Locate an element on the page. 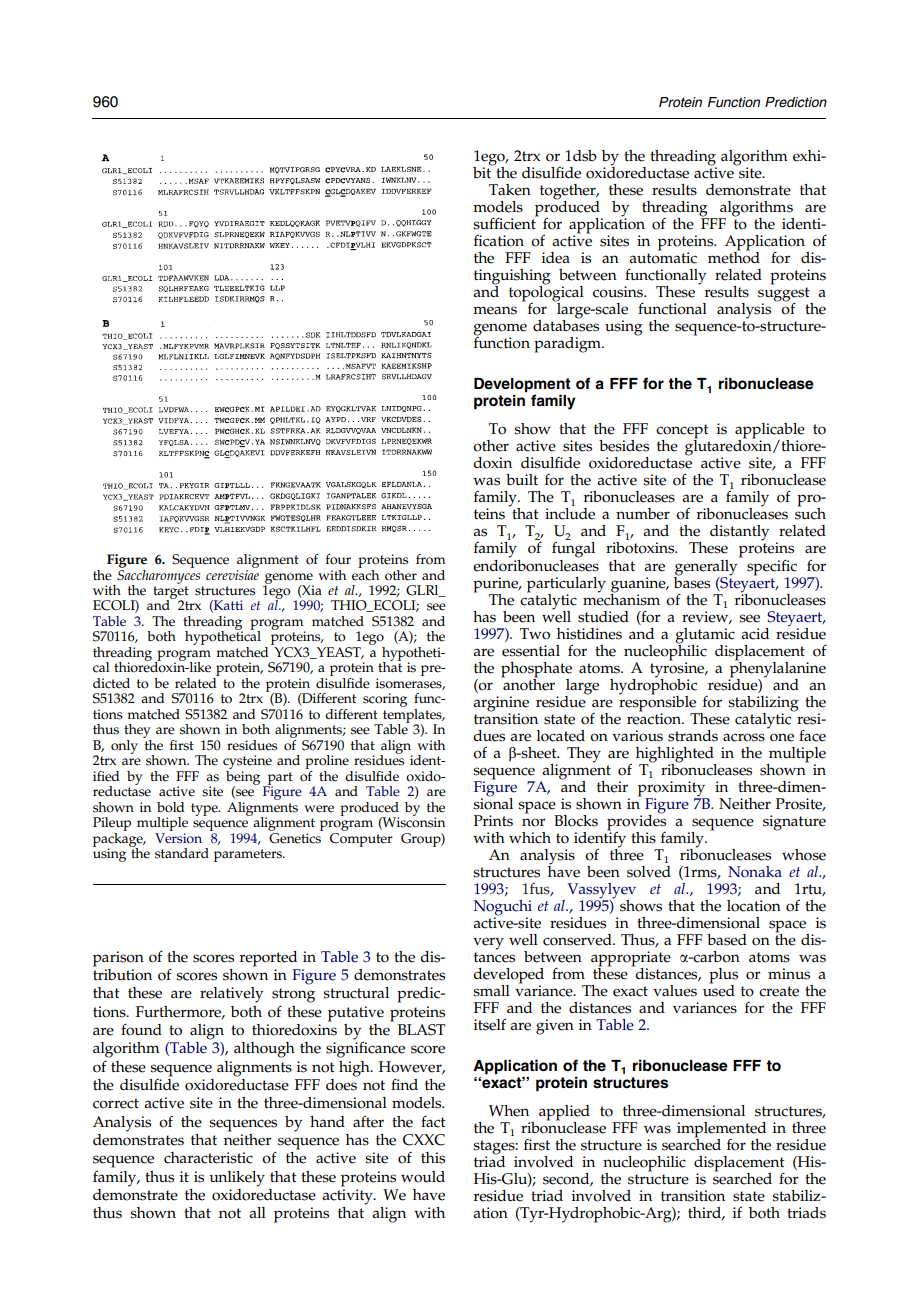  reported is located at coordinates (268, 959).
